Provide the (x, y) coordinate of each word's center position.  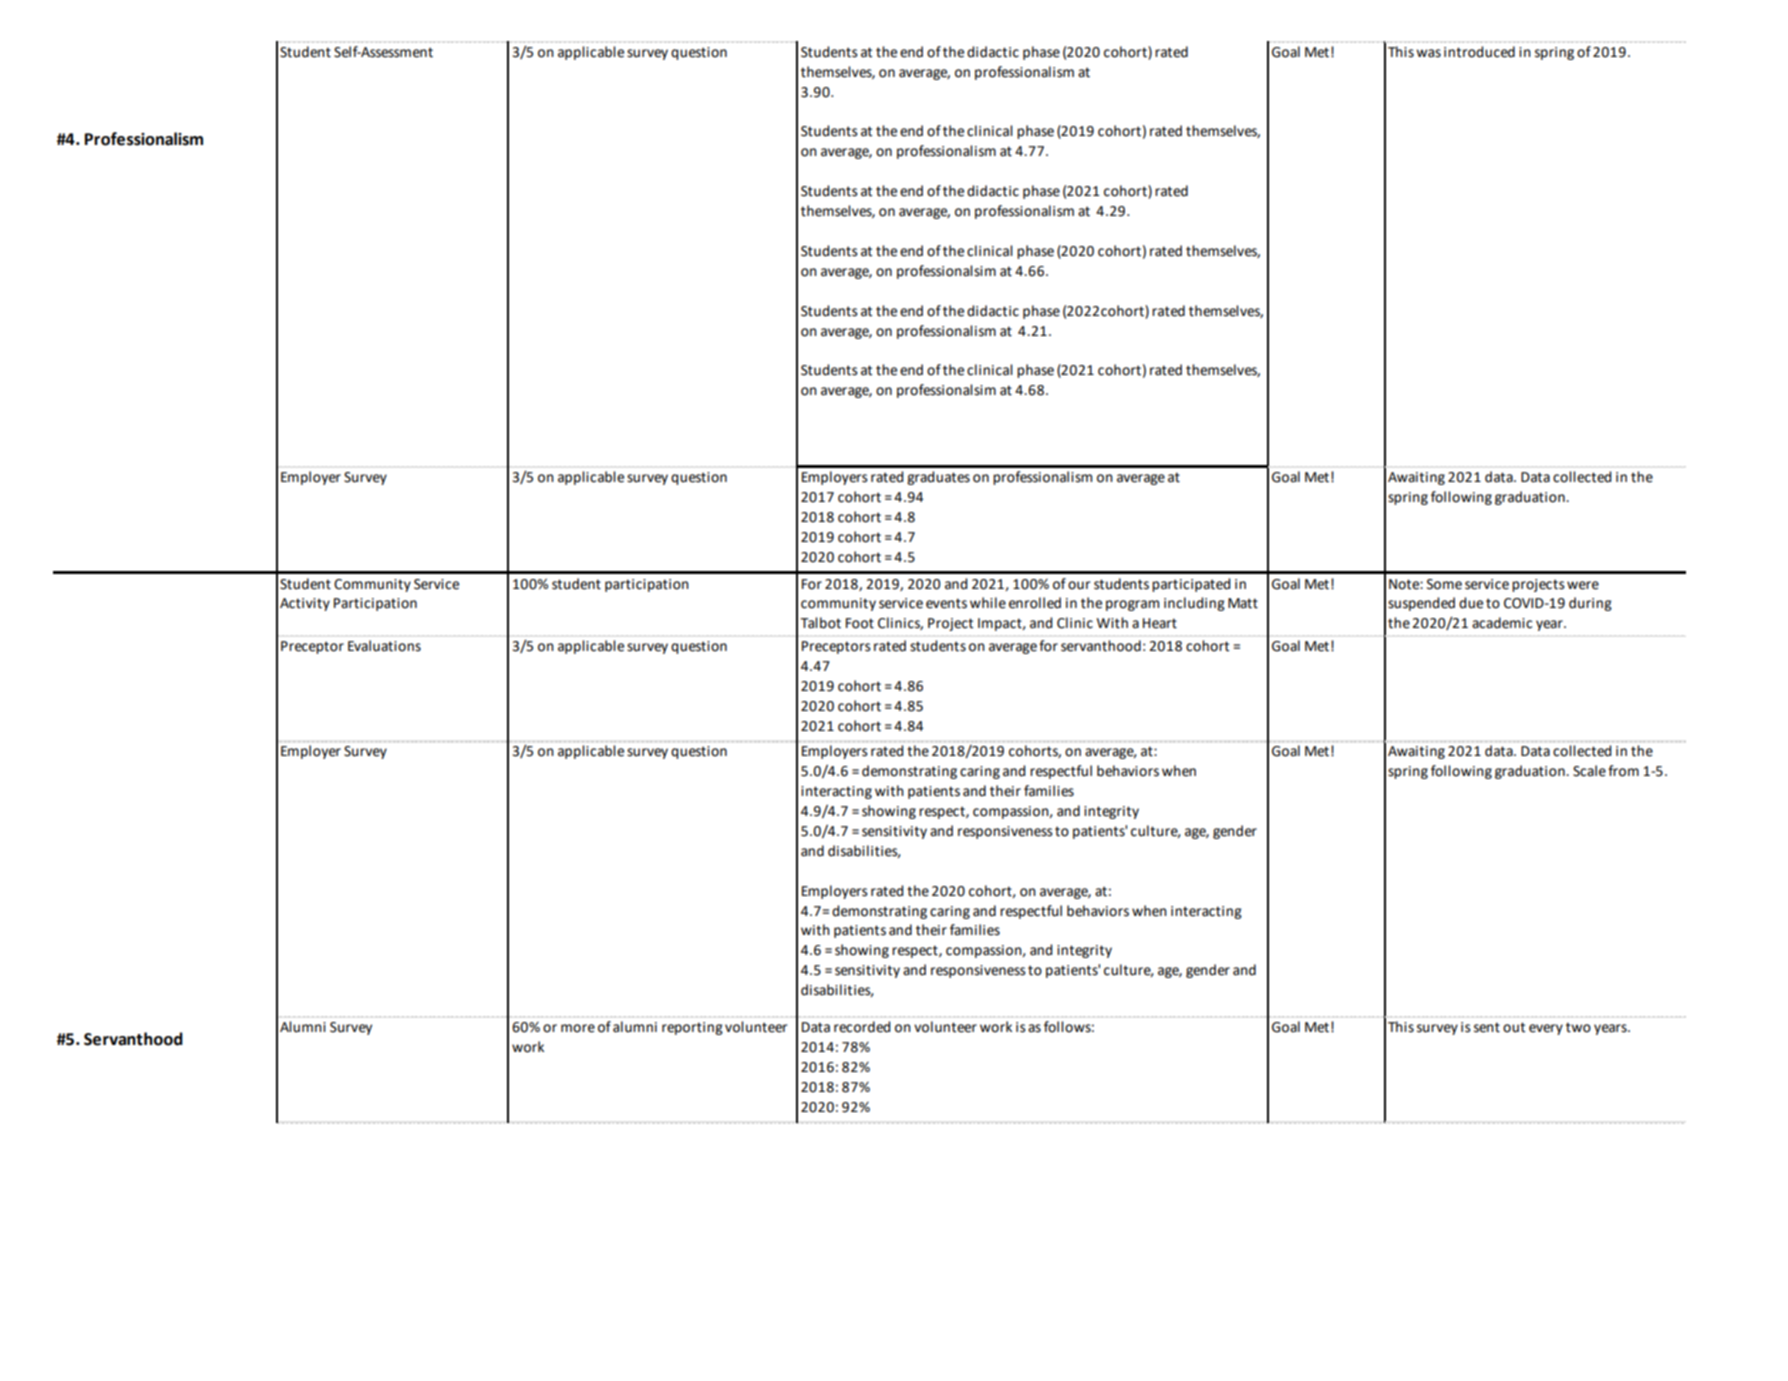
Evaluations (384, 646)
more (578, 1028)
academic (1502, 623)
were (1583, 585)
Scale (1589, 771)
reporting (692, 1028)
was (1428, 53)
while (988, 603)
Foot (860, 623)
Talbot (820, 623)
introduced (1479, 52)
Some (1444, 584)
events (946, 603)
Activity (305, 604)
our (1079, 585)
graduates (938, 478)
